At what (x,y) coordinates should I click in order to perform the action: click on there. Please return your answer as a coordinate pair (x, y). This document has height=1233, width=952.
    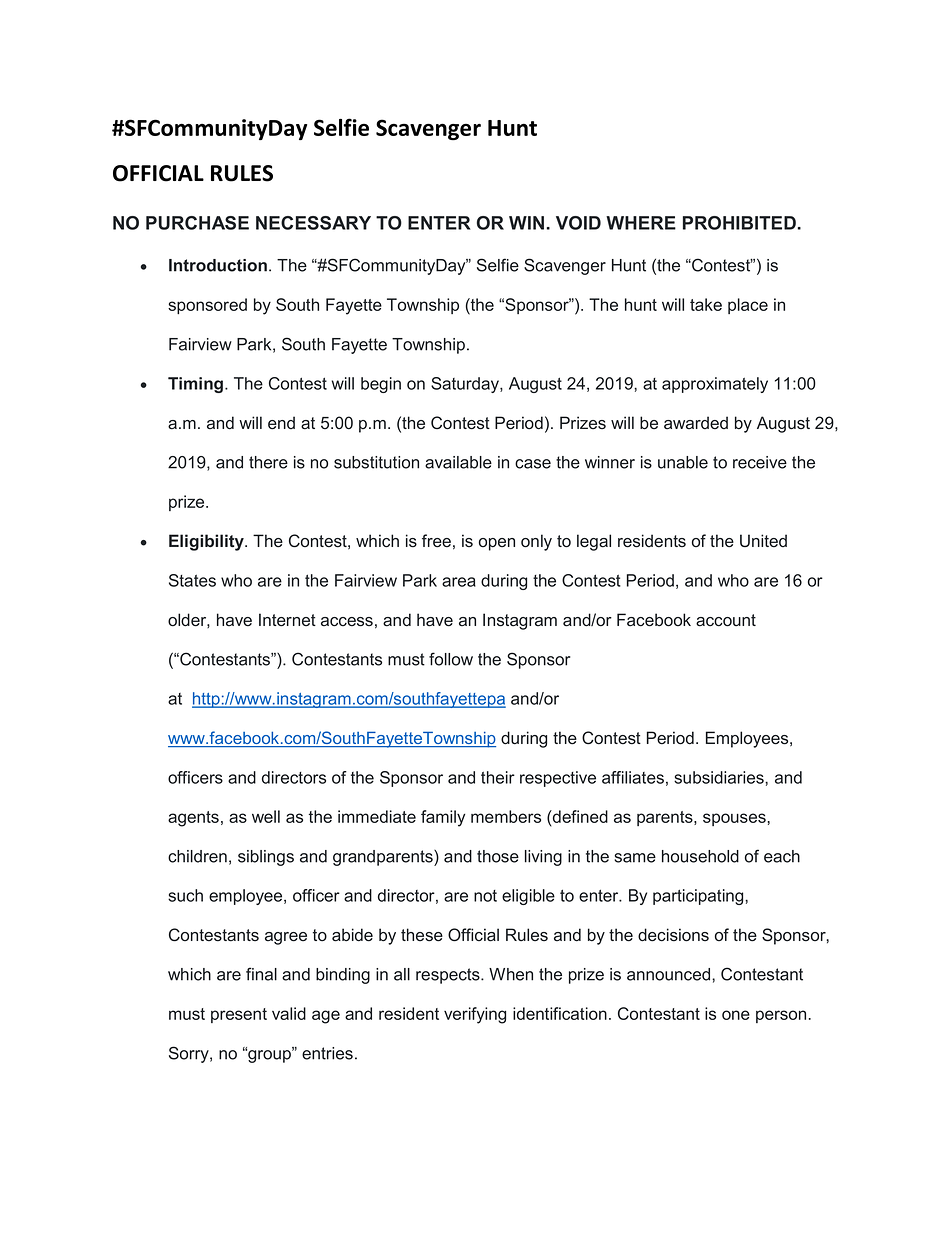
    Looking at the image, I should click on (268, 462).
